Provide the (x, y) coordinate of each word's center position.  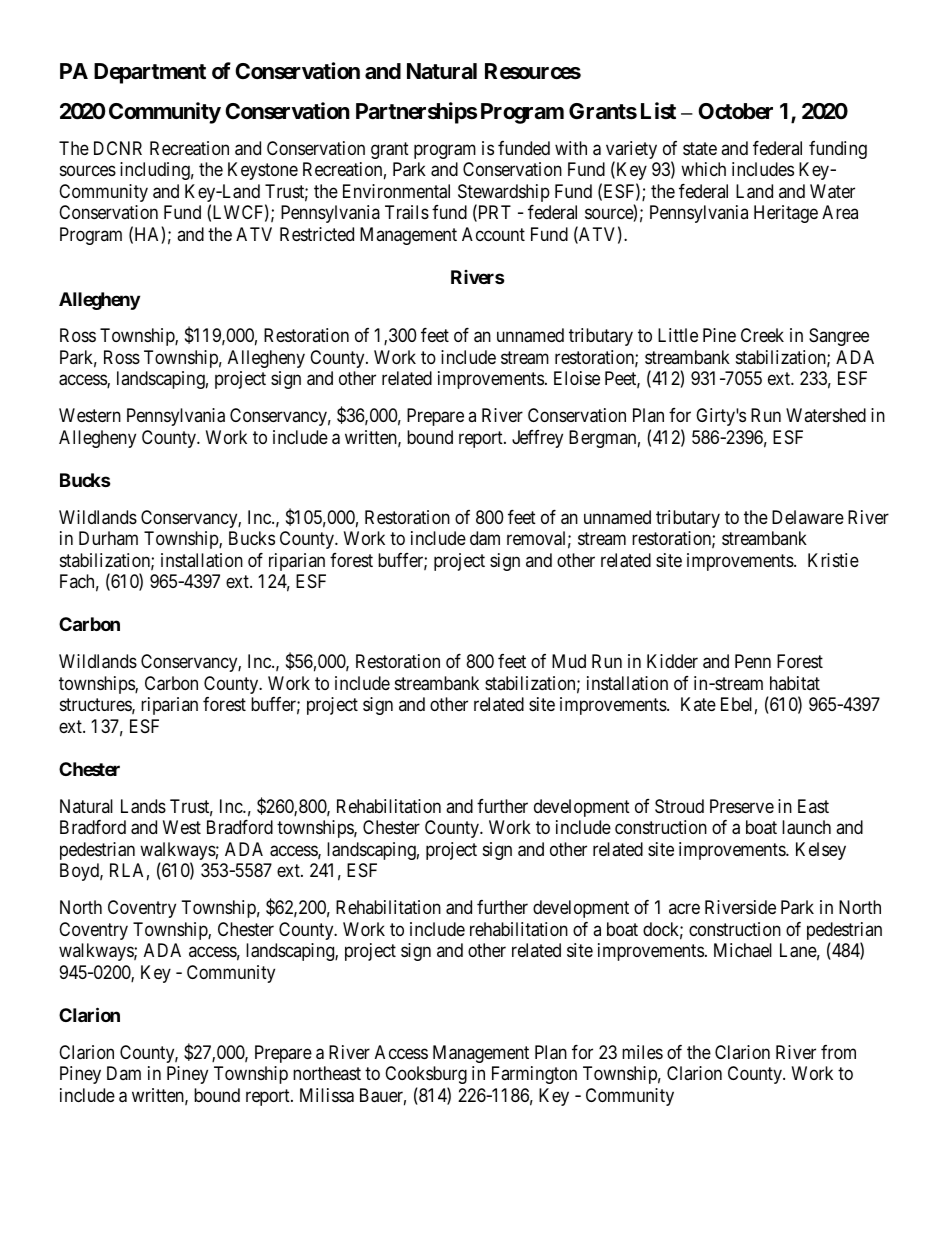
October (735, 111)
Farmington (534, 1075)
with (571, 148)
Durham (108, 538)
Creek (762, 335)
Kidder (672, 661)
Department (150, 73)
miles (642, 1052)
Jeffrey (537, 439)
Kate (698, 704)
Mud (569, 661)
